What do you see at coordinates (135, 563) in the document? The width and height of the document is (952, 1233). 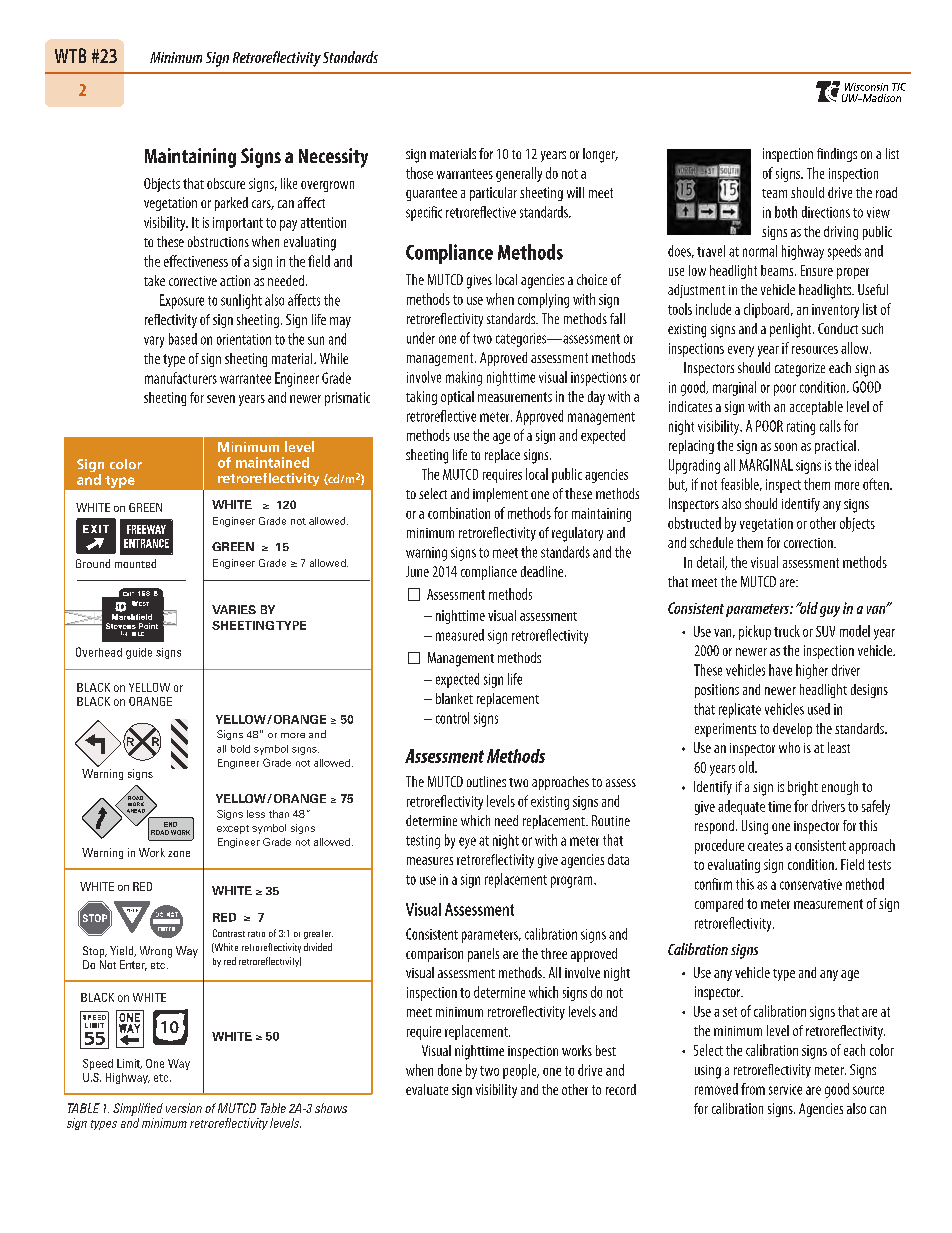 I see `mounted` at bounding box center [135, 563].
